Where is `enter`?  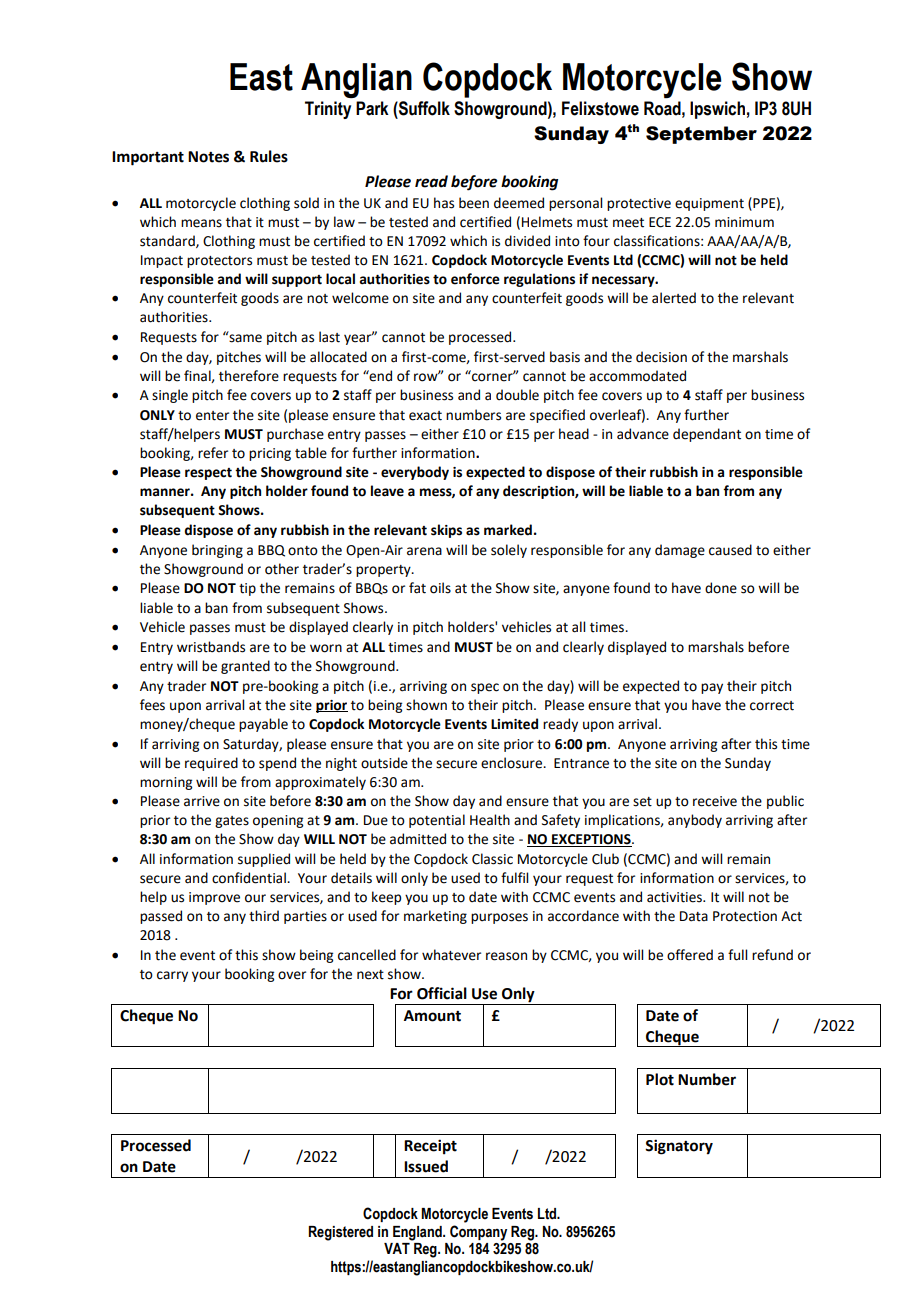 enter is located at coordinates (212, 416).
